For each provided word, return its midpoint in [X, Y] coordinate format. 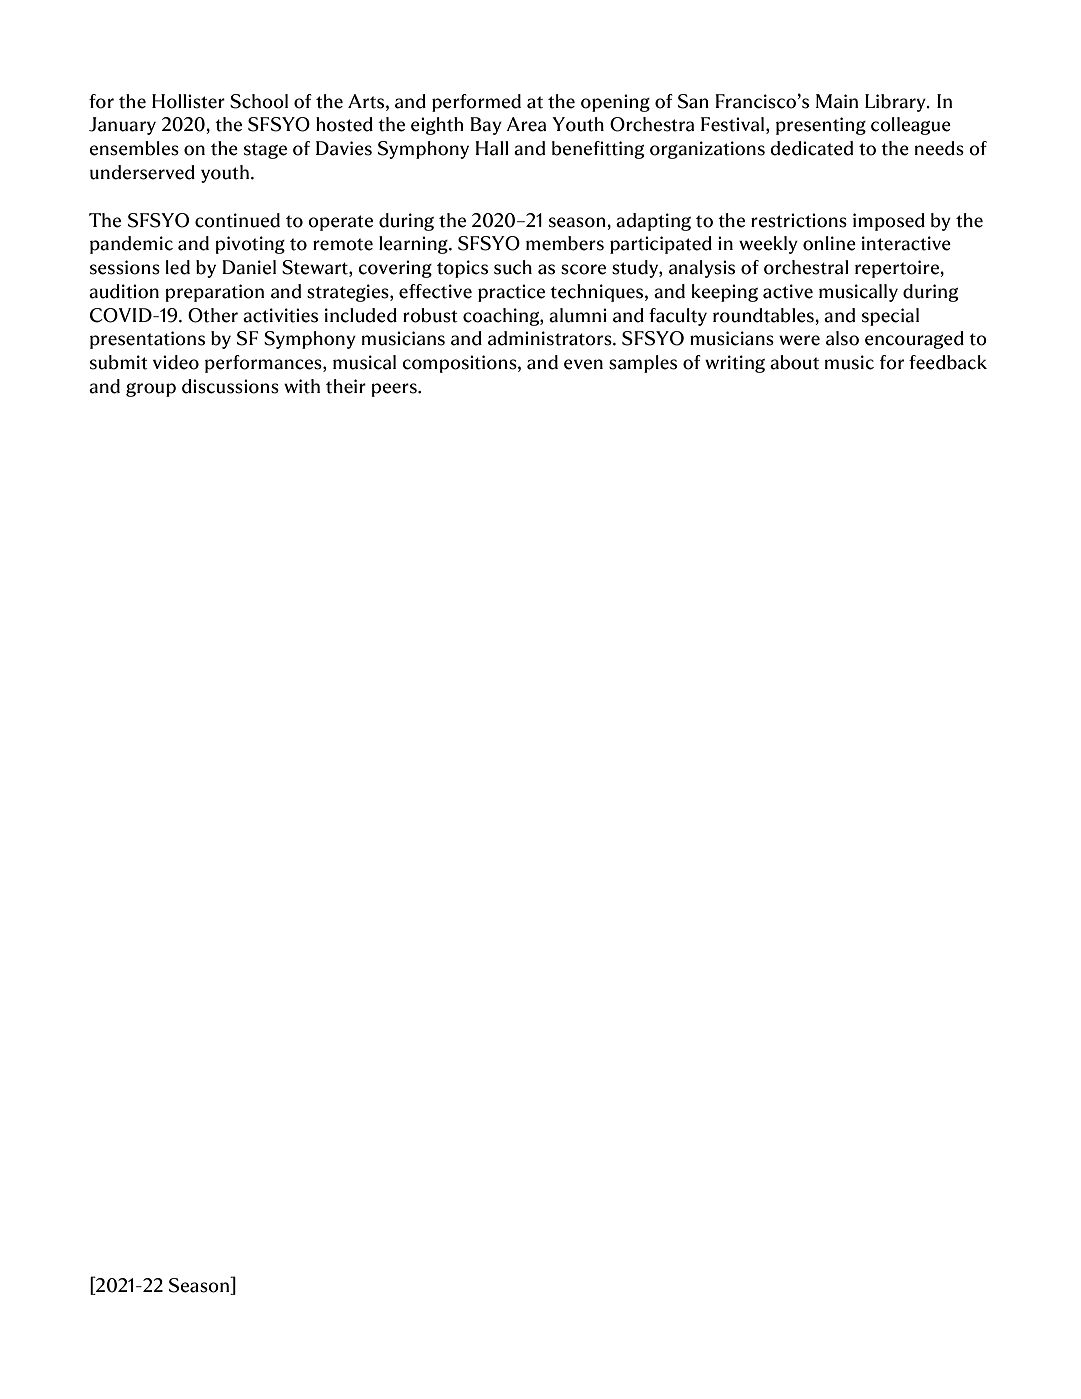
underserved [142, 172]
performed [476, 103]
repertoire [898, 269]
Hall [492, 148]
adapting [653, 222]
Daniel [249, 267]
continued [237, 220]
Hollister [188, 101]
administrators [551, 338]
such [513, 267]
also [842, 338]
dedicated [811, 148]
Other [213, 315]
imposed [889, 222]
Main [837, 101]
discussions [230, 386]
